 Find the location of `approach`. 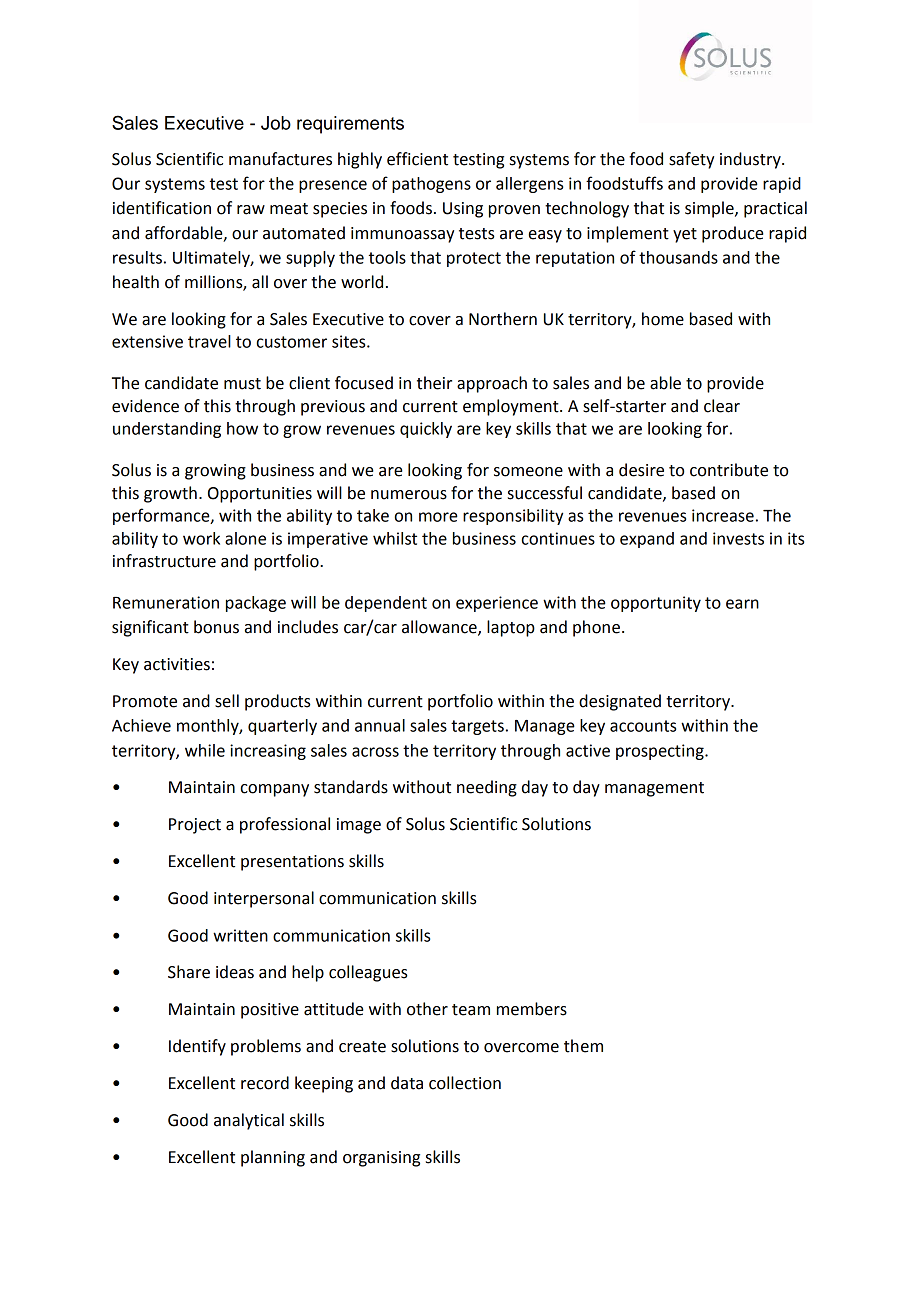

approach is located at coordinates (492, 384).
